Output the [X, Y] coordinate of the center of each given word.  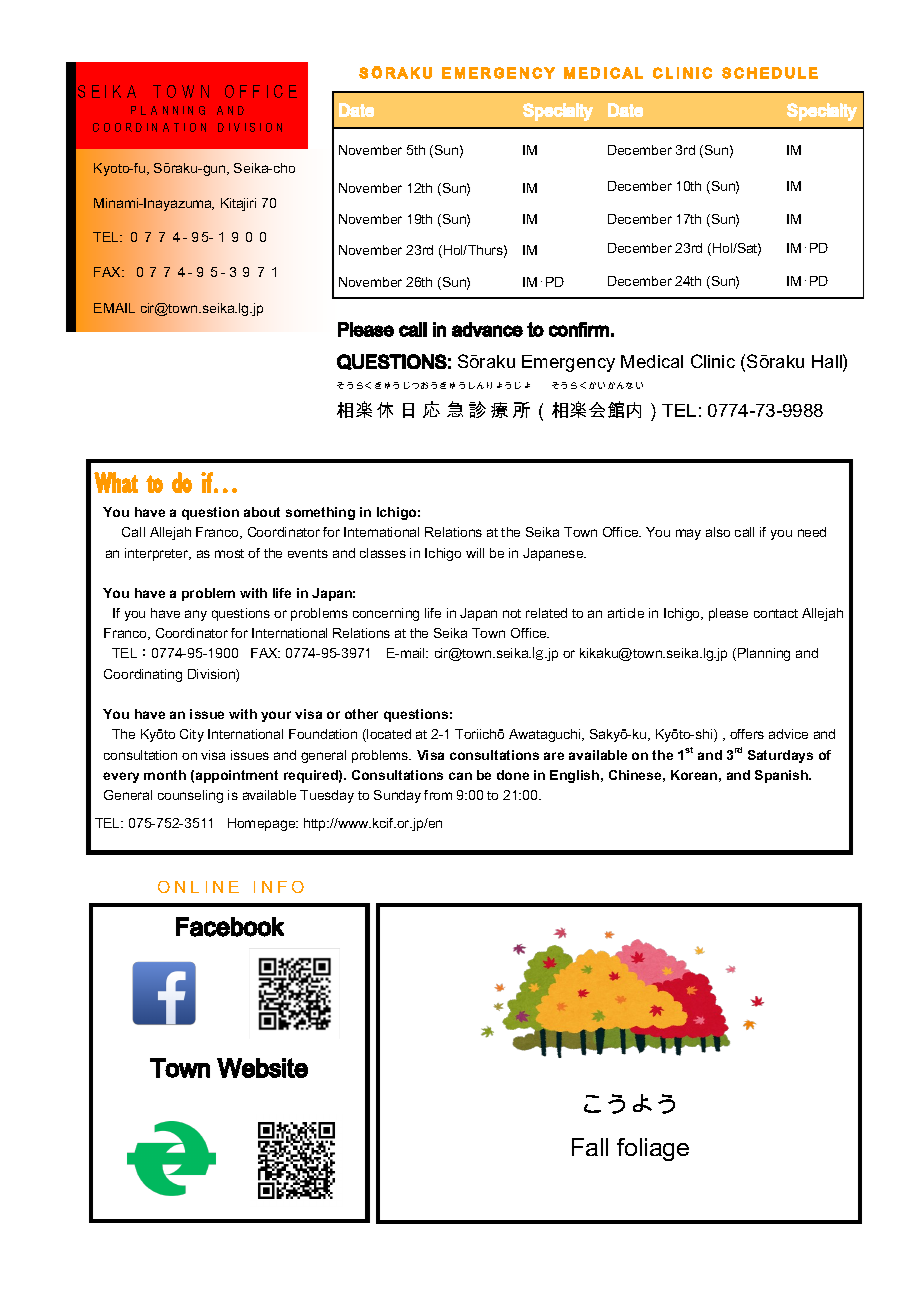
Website [262, 1068]
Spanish [783, 776]
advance [487, 329]
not [512, 613]
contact [776, 613]
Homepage [263, 824]
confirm [579, 329]
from [438, 795]
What [116, 482]
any [196, 615]
